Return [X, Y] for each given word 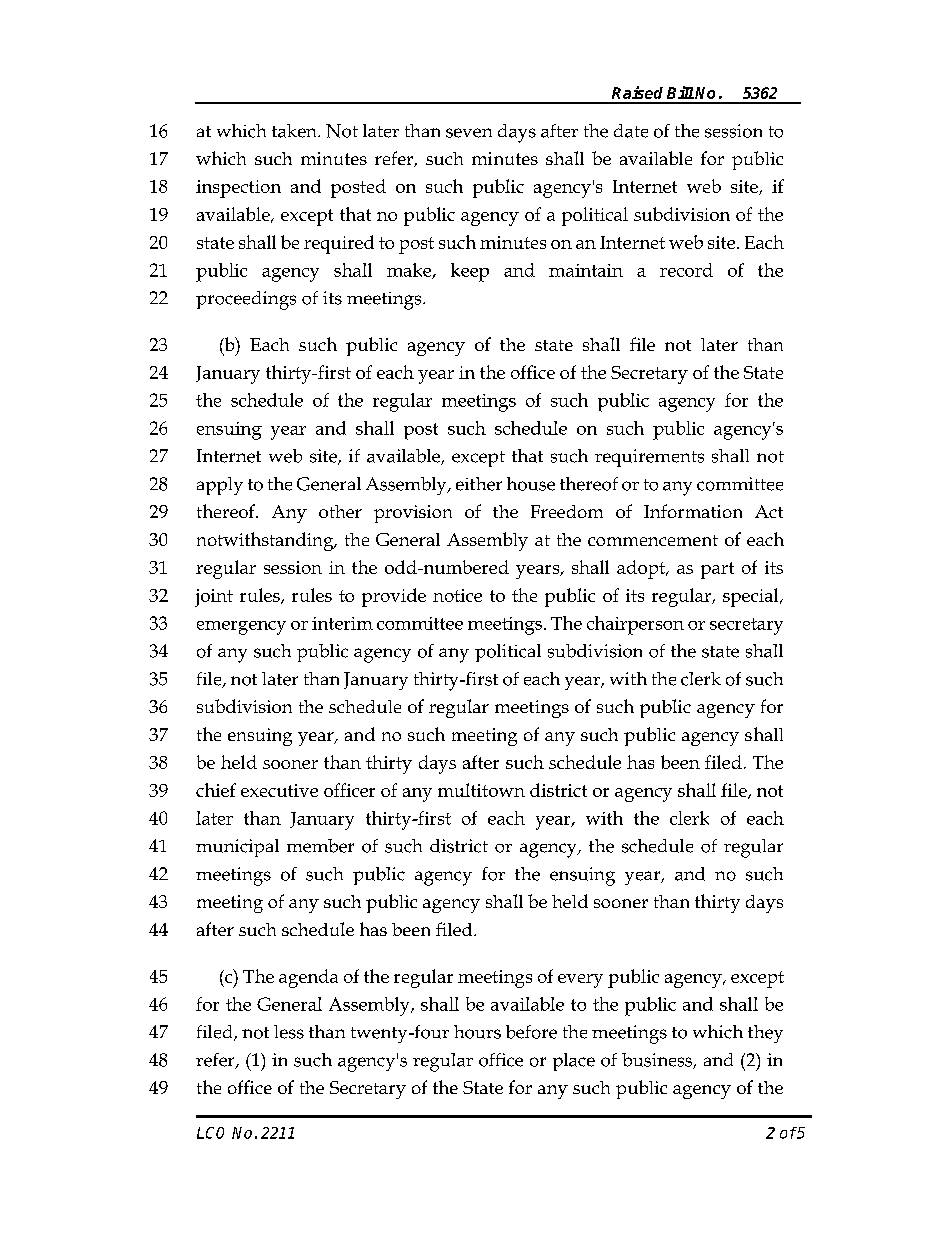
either [479, 484]
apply [220, 486]
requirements [649, 458]
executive [279, 790]
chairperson [635, 625]
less [289, 1032]
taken [295, 131]
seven [469, 133]
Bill [680, 92]
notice [457, 595]
